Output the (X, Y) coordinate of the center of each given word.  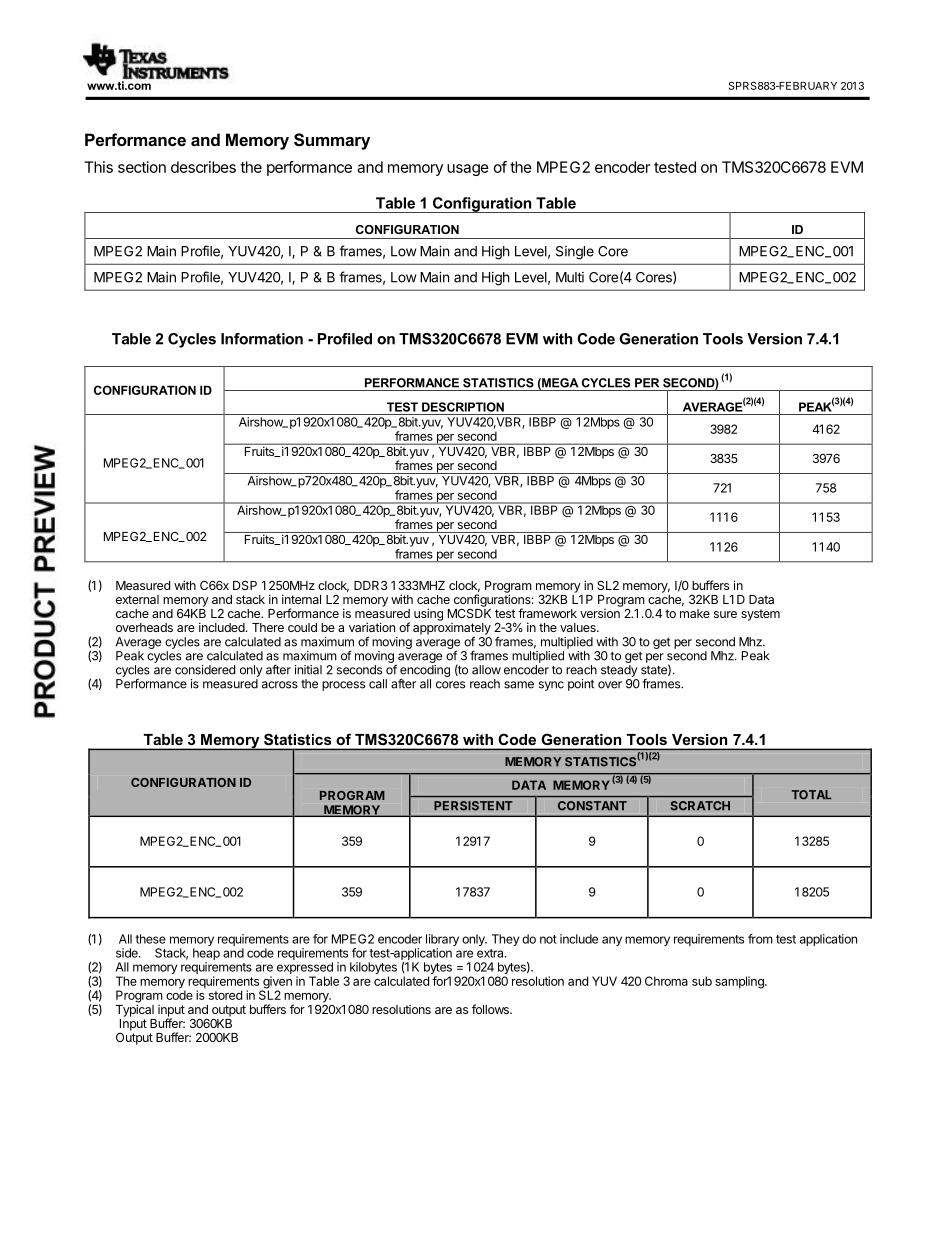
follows (491, 1009)
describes (203, 167)
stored (225, 995)
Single (575, 253)
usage (468, 170)
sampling (740, 982)
